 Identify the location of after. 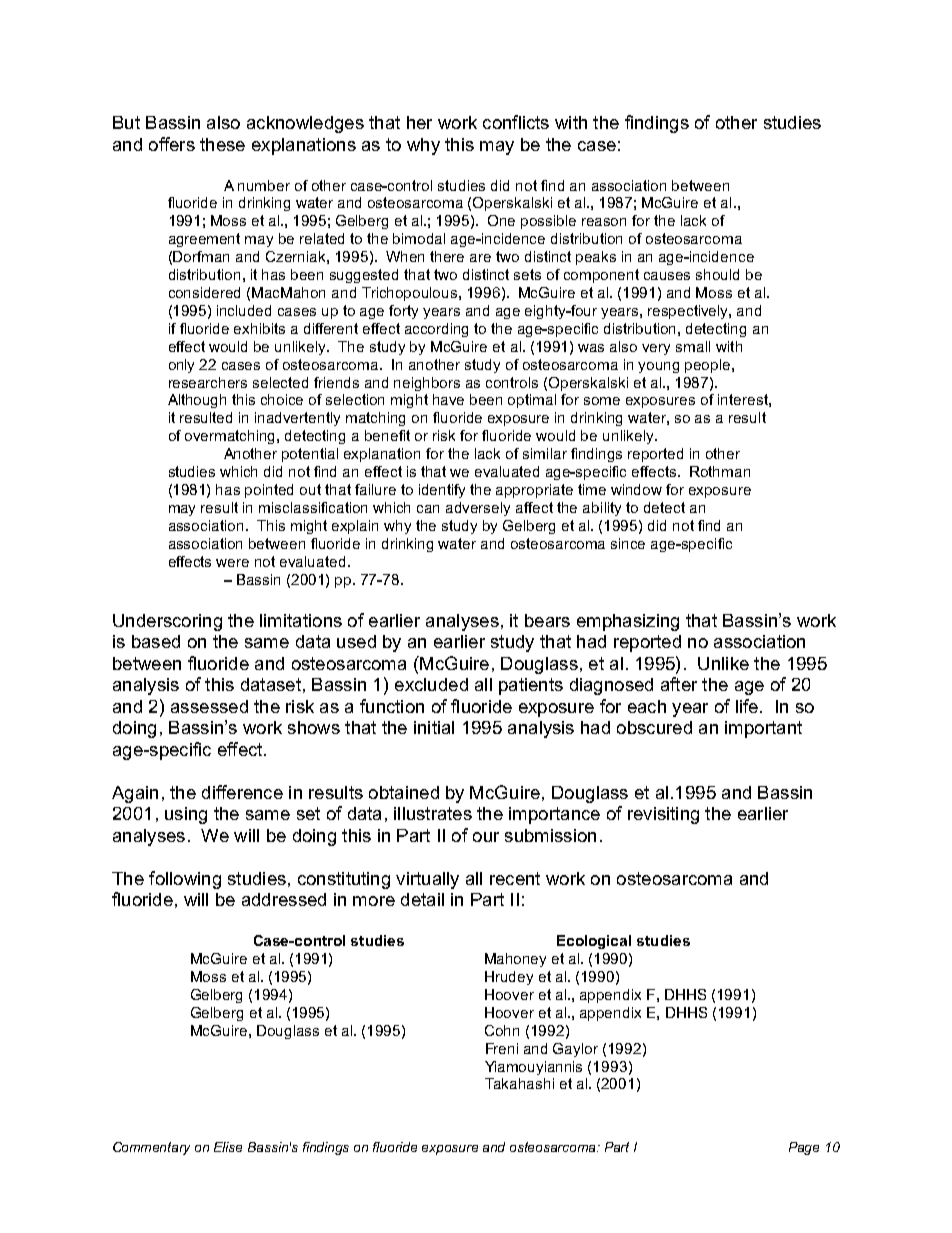
(679, 684).
